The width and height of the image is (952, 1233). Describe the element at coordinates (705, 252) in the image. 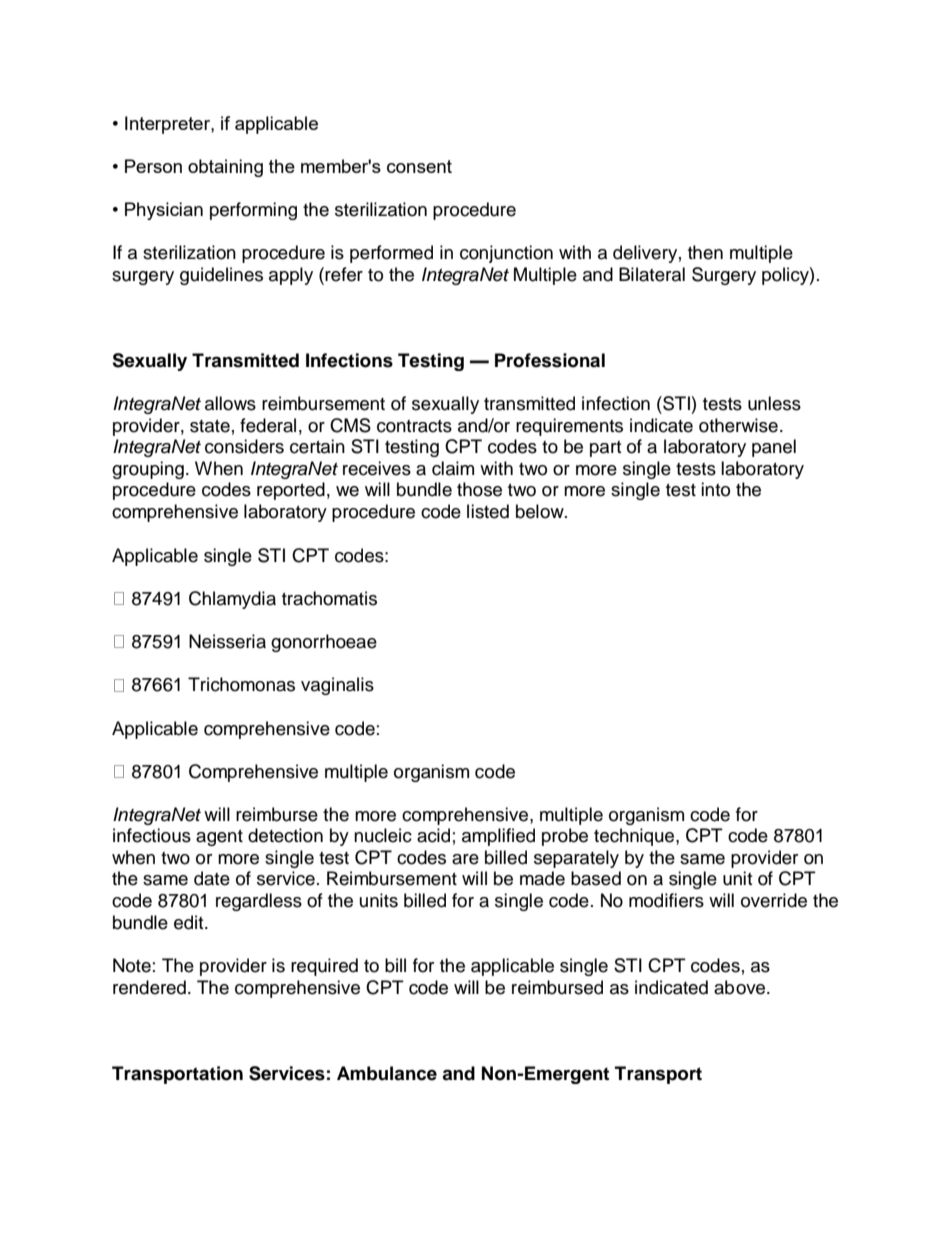

I see `then` at that location.
